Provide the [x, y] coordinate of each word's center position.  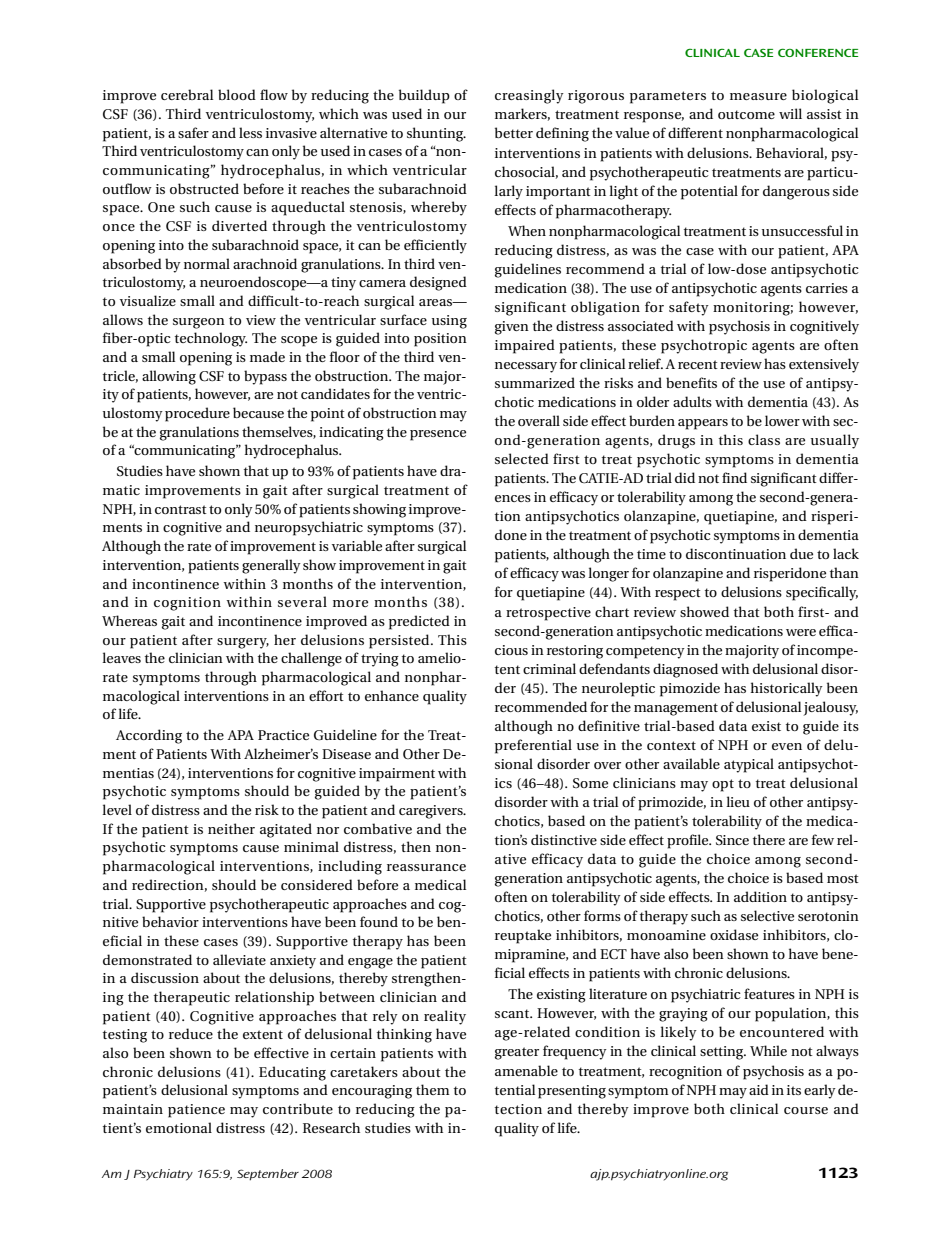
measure [758, 96]
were [801, 632]
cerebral [187, 94]
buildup [424, 96]
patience [196, 1111]
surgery [243, 643]
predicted [419, 622]
